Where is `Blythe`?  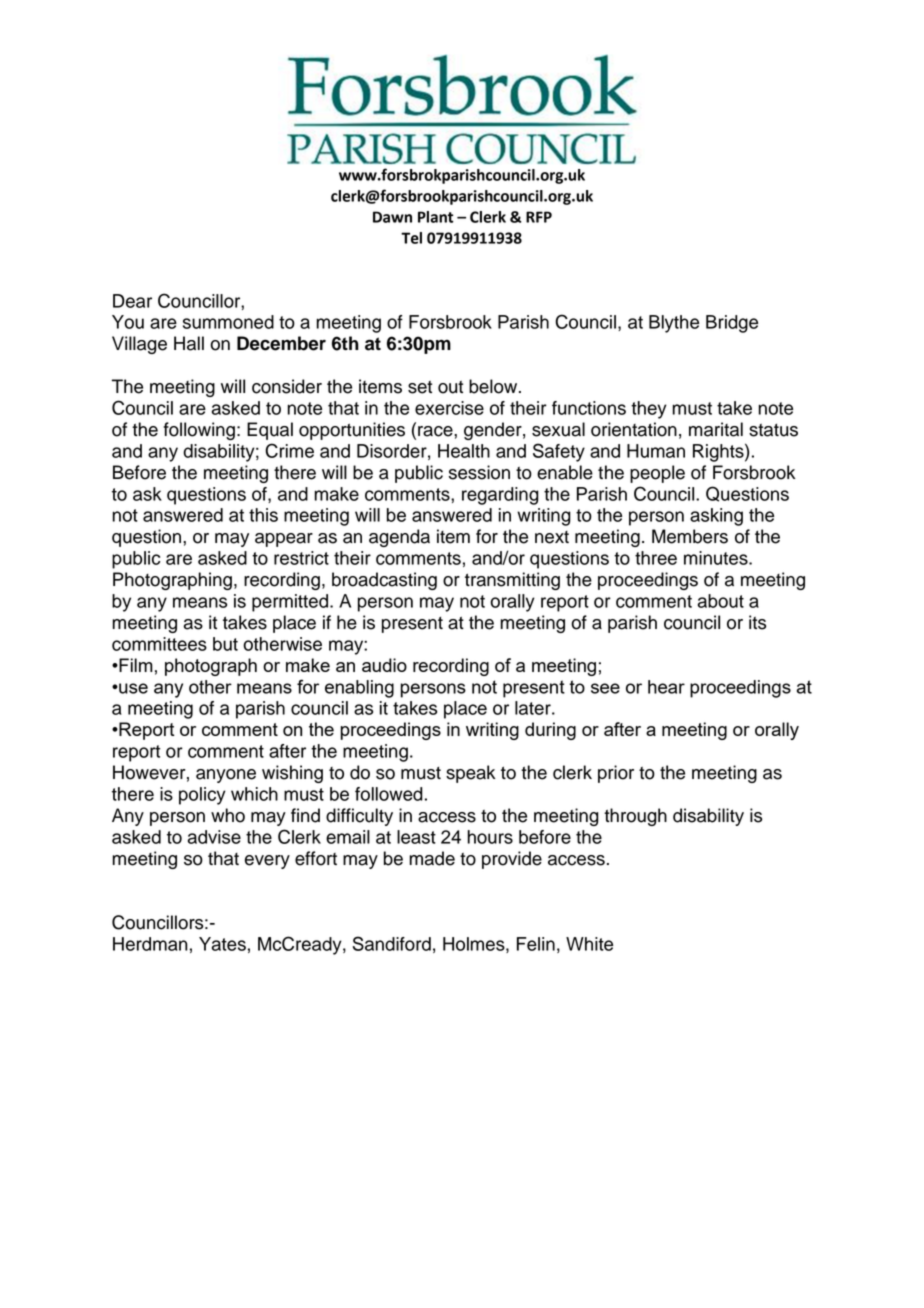
Blythe is located at coordinates (674, 324).
